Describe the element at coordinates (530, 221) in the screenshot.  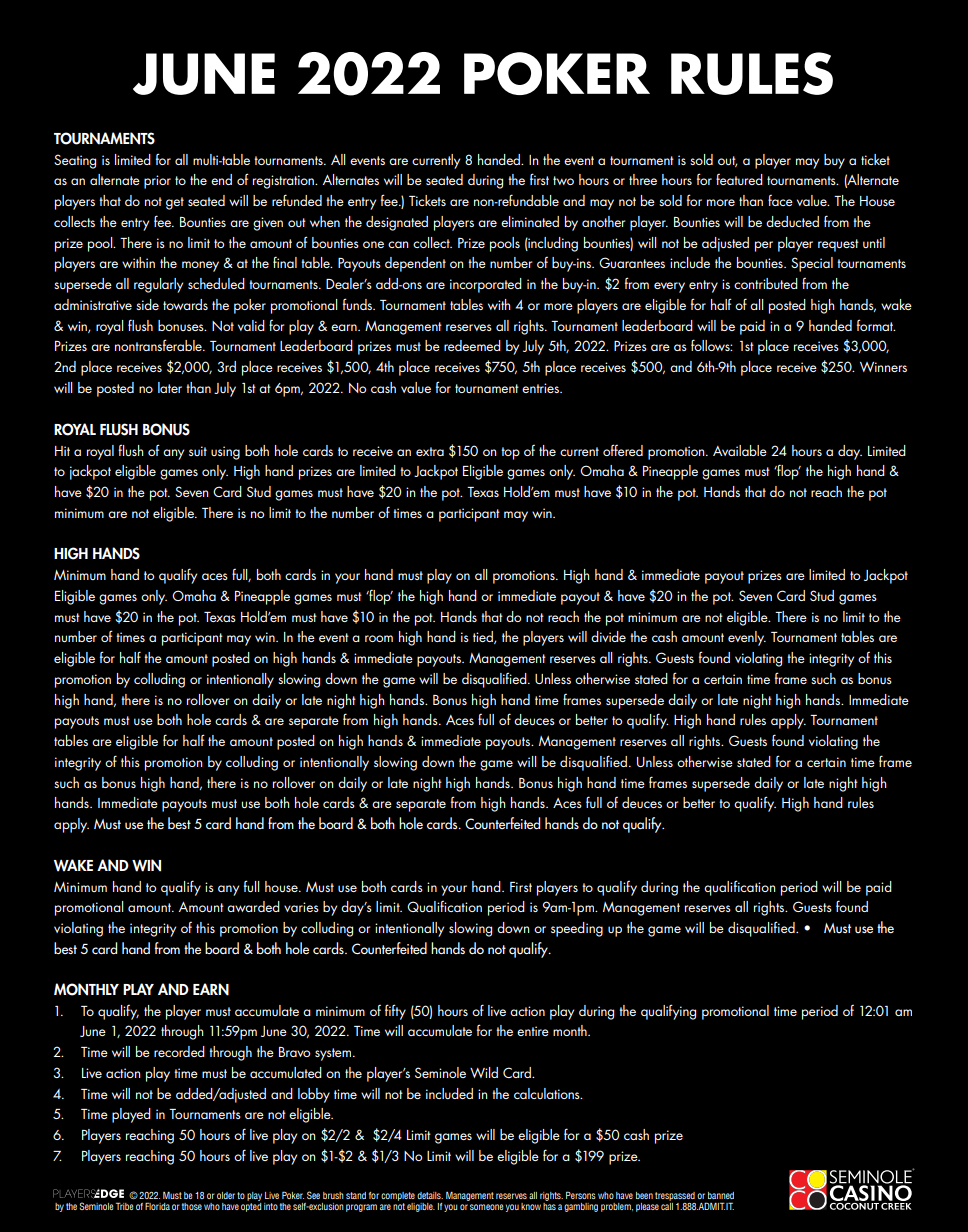
I see `eliminated` at that location.
